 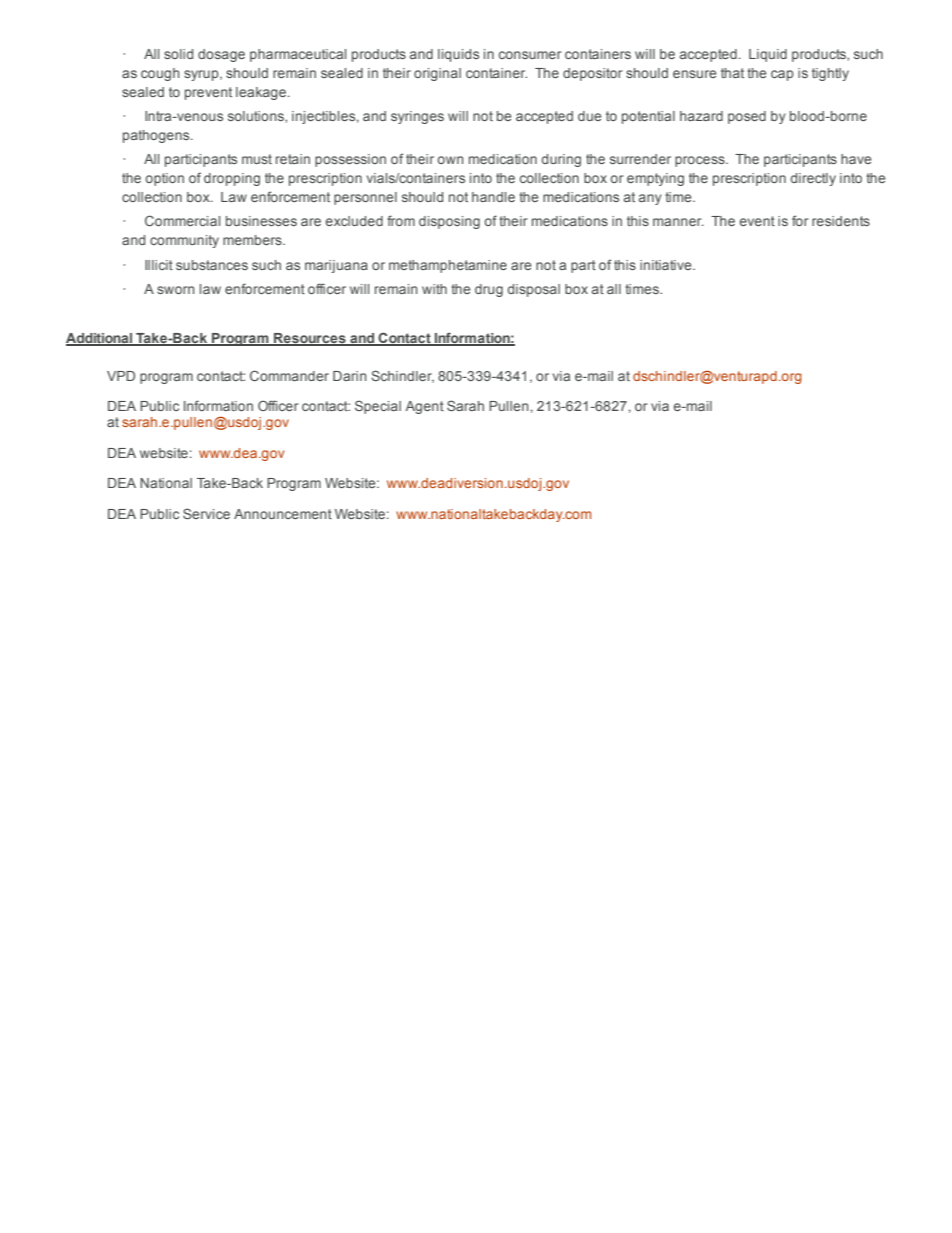 What do you see at coordinates (206, 513) in the screenshot?
I see `Service` at bounding box center [206, 513].
